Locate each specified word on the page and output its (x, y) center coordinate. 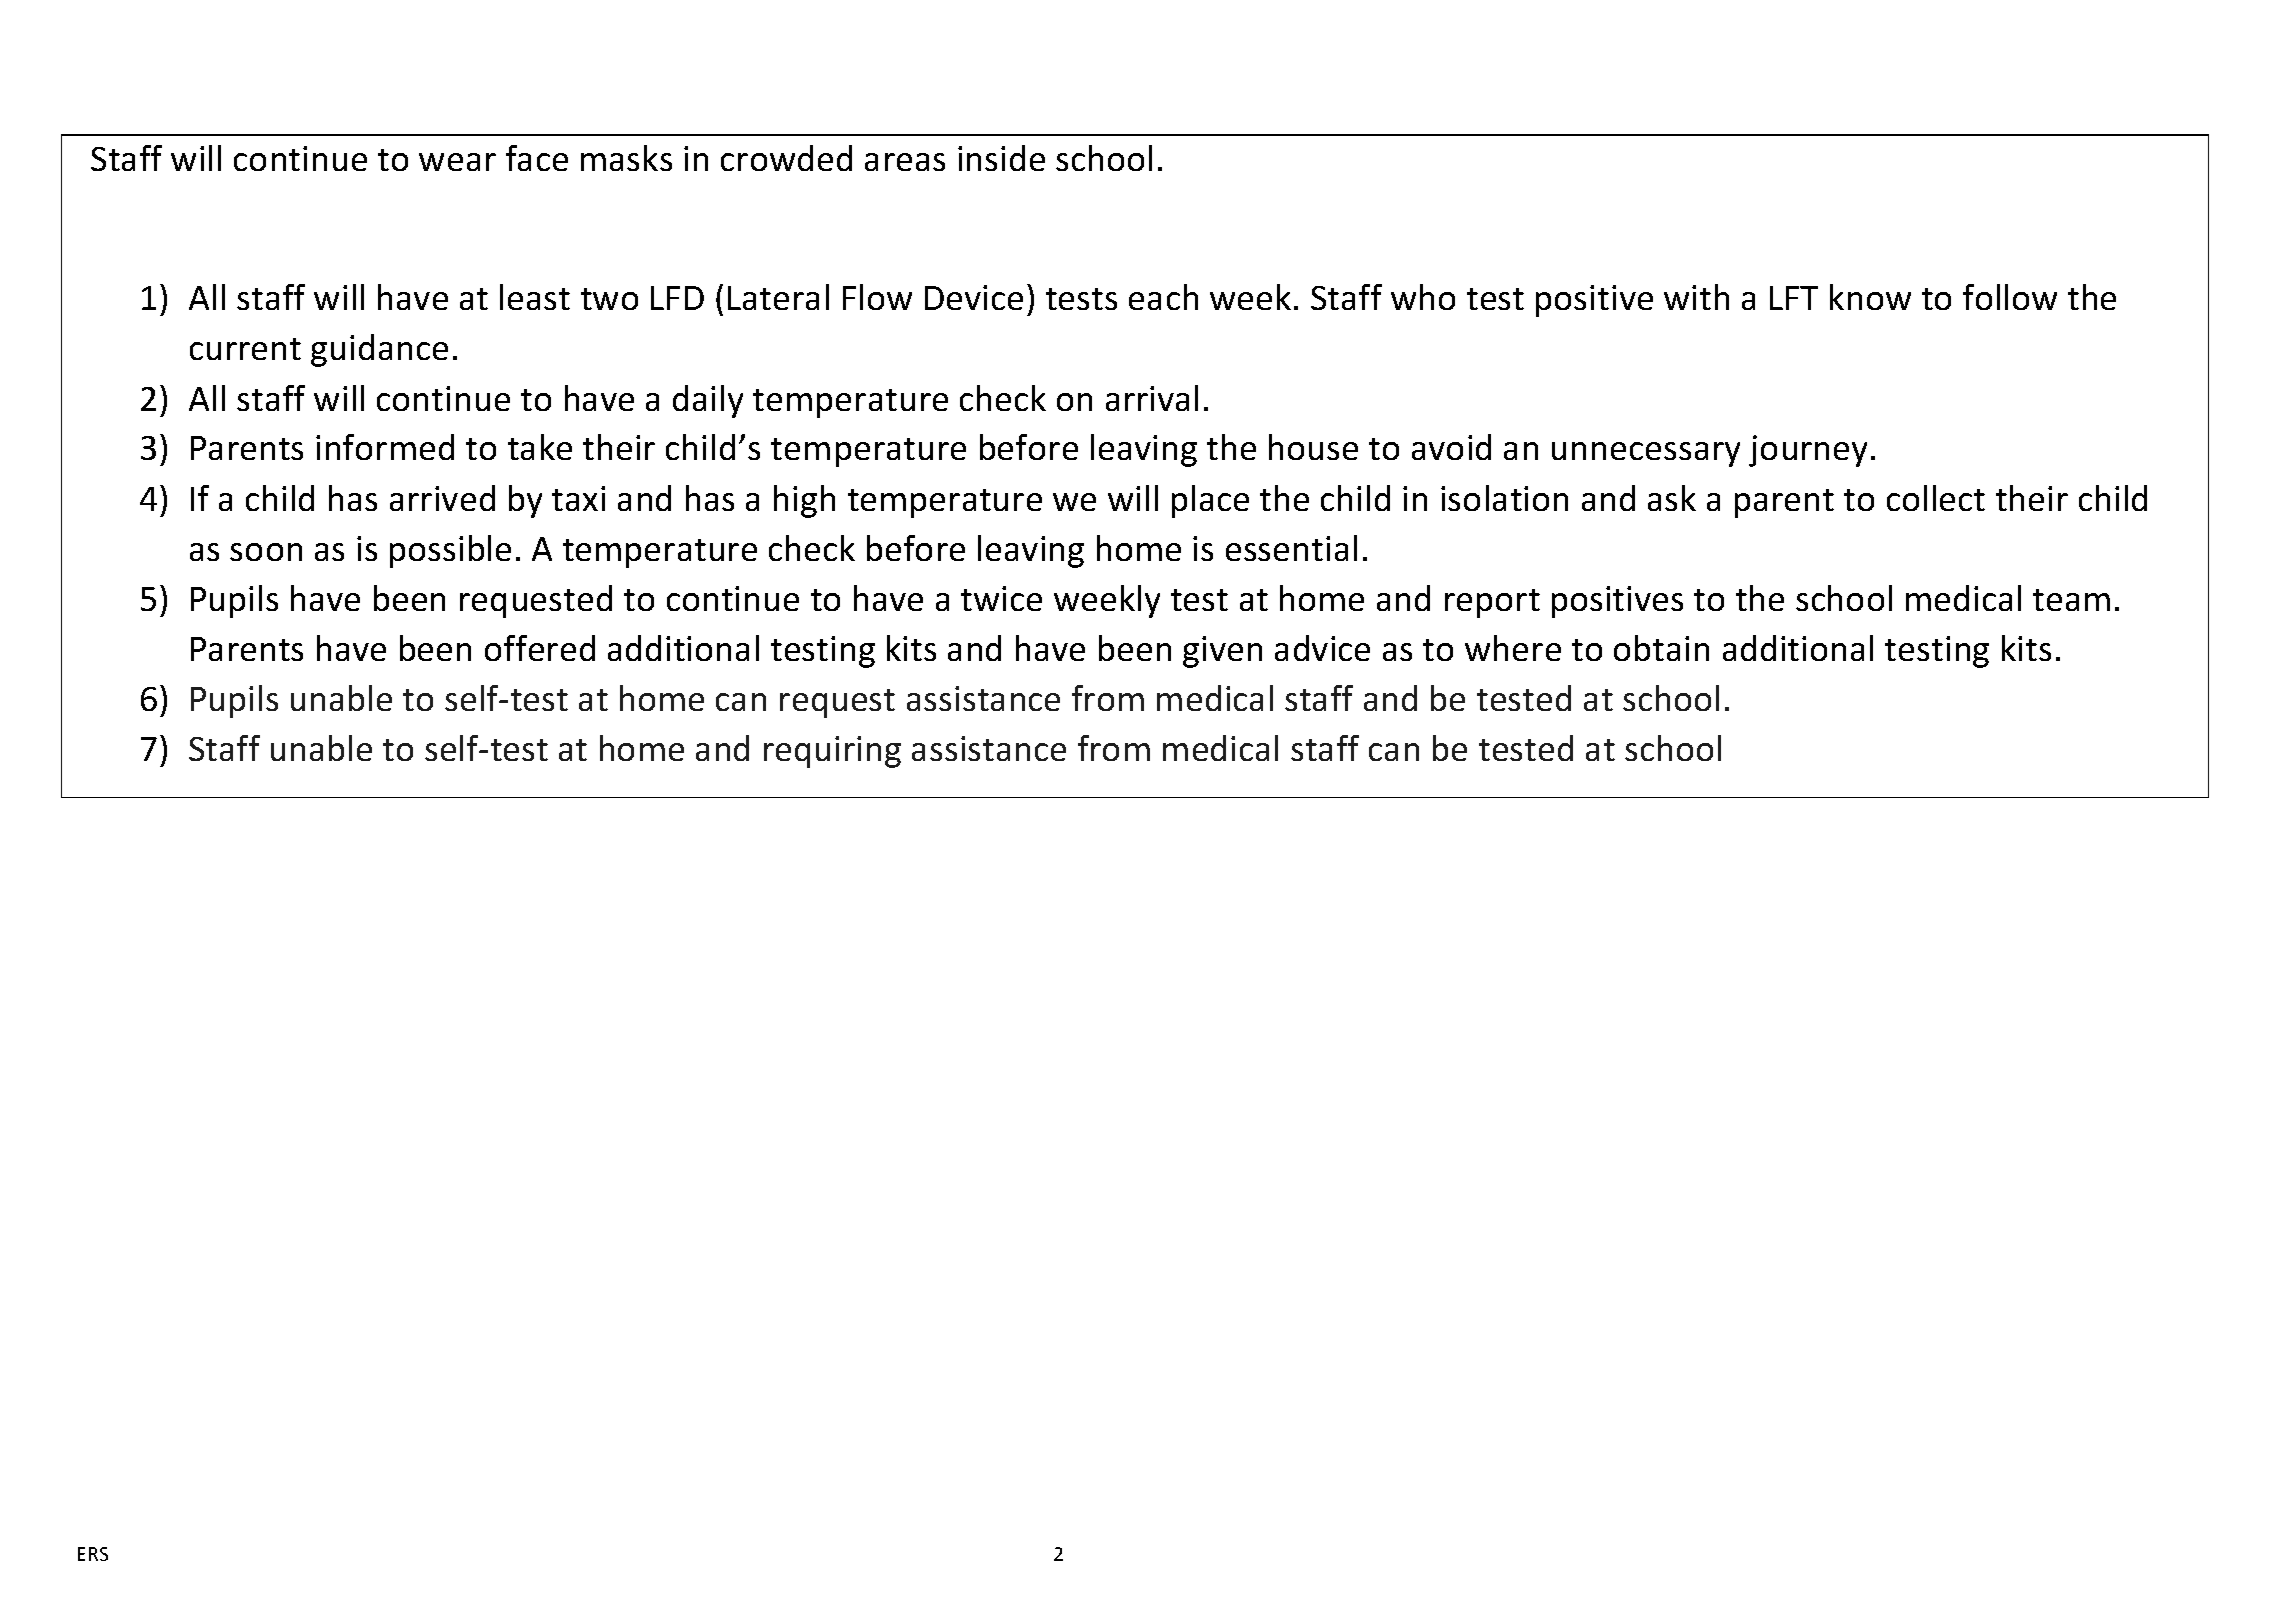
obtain (1661, 648)
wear (457, 162)
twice (1001, 598)
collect (1936, 498)
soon (266, 552)
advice (1322, 648)
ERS (93, 1554)
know (1870, 297)
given (1222, 652)
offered (540, 648)
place (1210, 501)
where (1513, 648)
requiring (832, 752)
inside (1001, 158)
